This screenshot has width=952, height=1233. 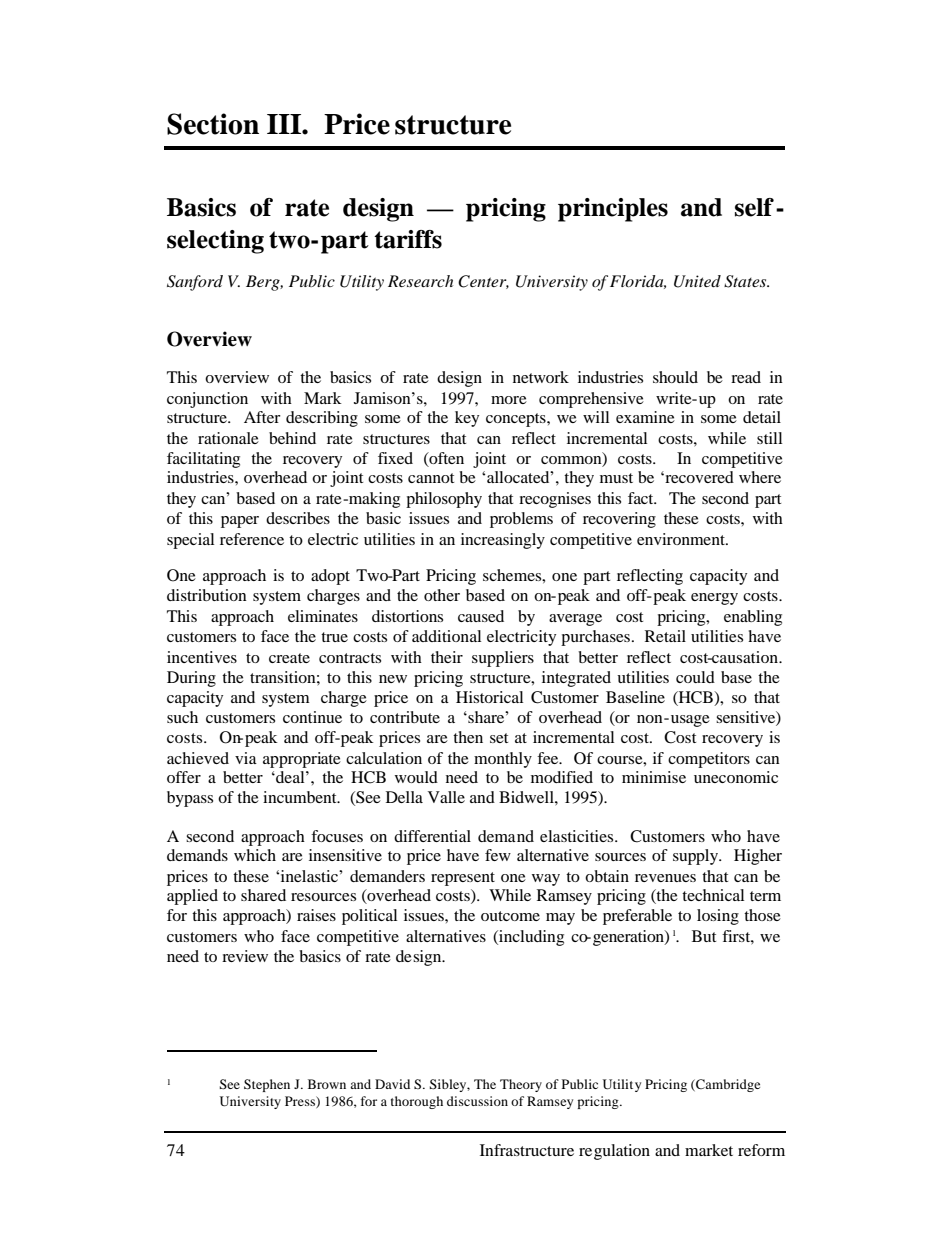 I want to click on Stephen, so click(x=267, y=1085).
